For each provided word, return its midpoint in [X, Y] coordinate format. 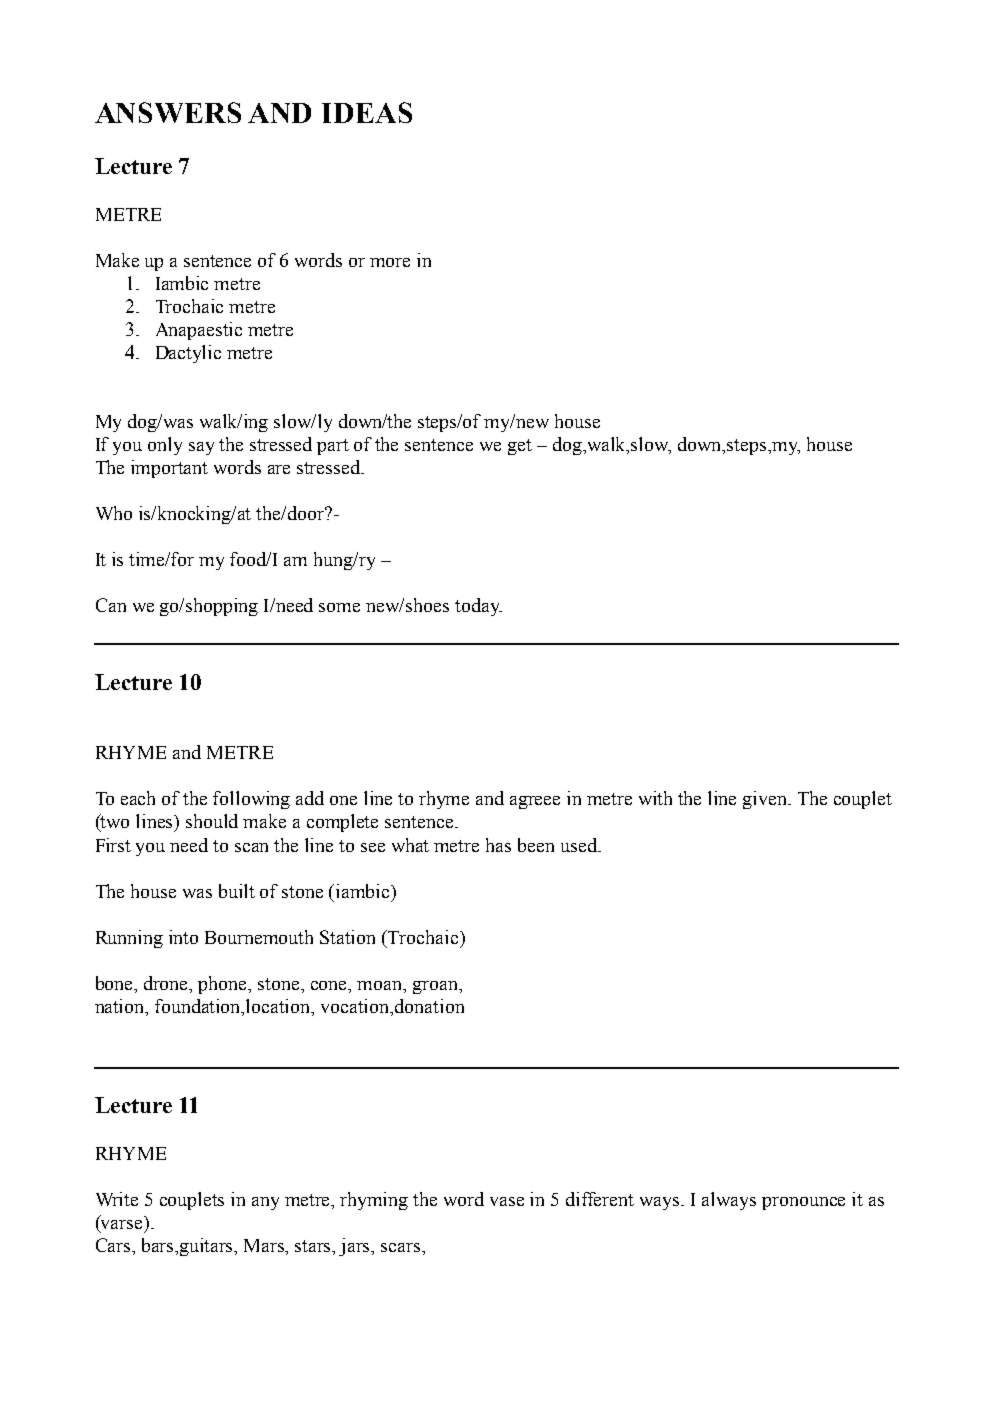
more [390, 262]
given [766, 800]
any [265, 1203]
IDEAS [367, 112]
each [138, 798]
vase [507, 1201]
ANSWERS [168, 112]
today [478, 607]
